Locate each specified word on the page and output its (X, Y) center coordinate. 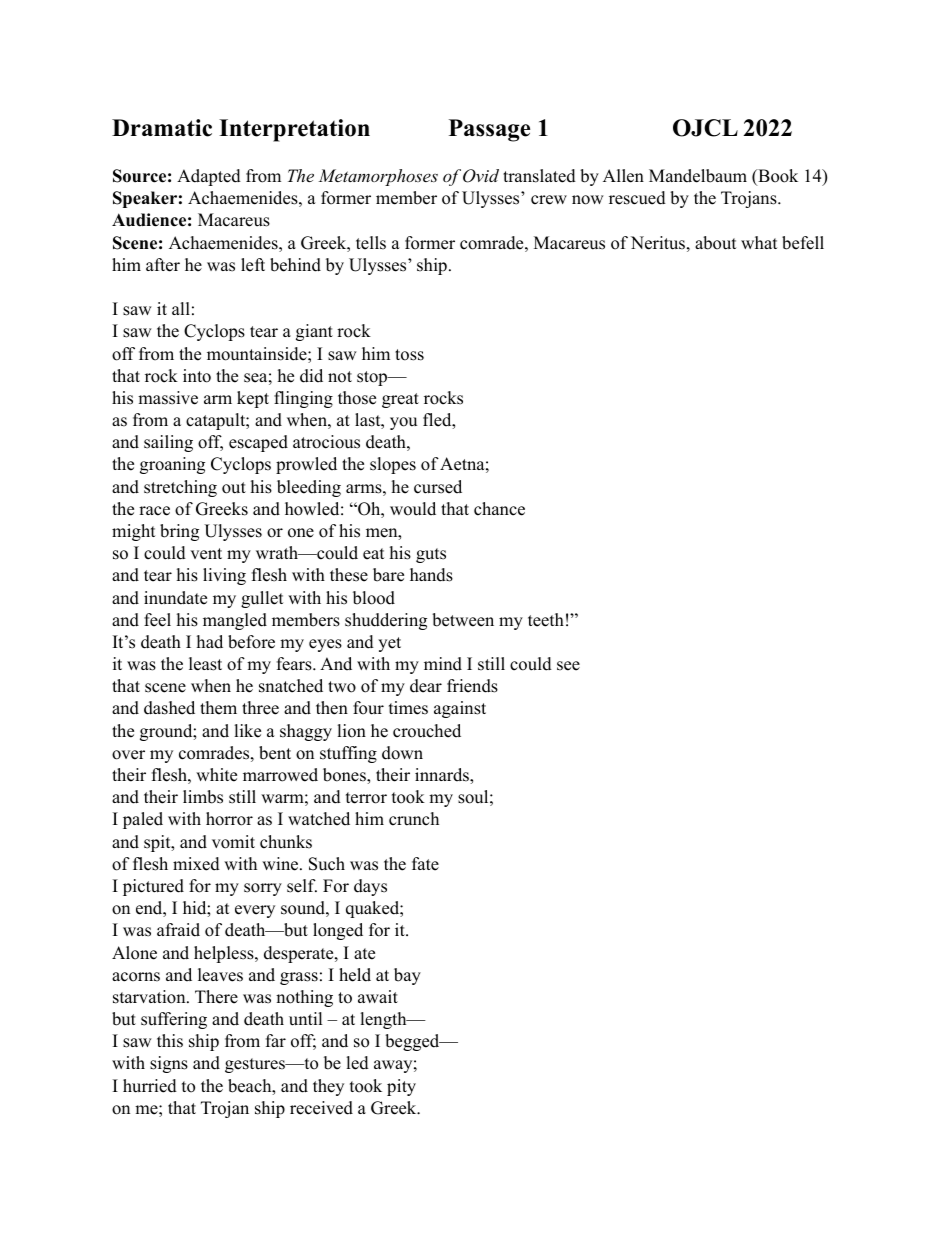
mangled (235, 621)
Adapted (209, 177)
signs (169, 1064)
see (568, 666)
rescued (637, 198)
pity (401, 1087)
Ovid (481, 176)
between (463, 620)
